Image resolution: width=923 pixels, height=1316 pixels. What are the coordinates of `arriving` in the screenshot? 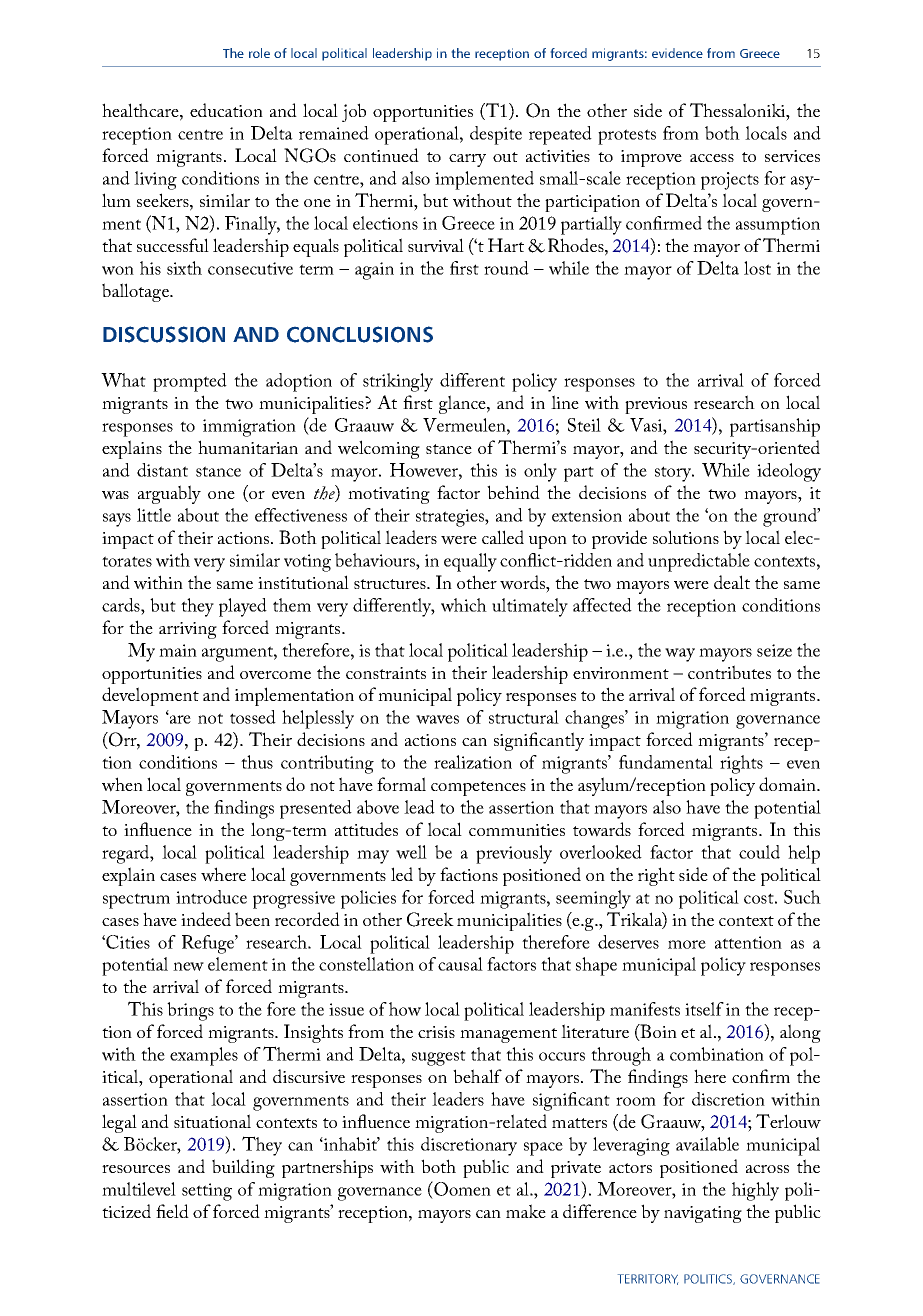 It's located at (188, 630).
